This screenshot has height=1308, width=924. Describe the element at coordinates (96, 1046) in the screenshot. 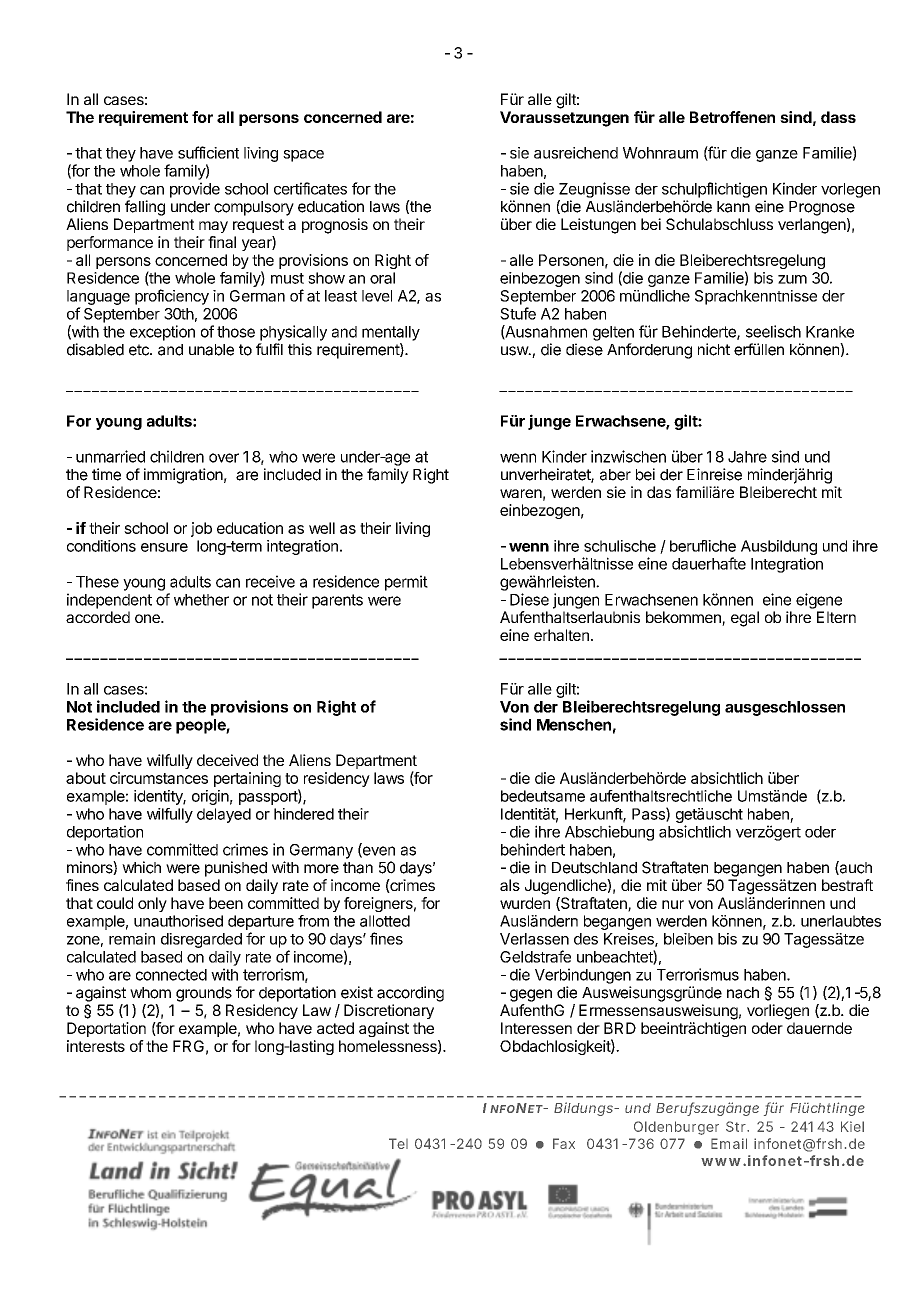

I see `interests` at that location.
